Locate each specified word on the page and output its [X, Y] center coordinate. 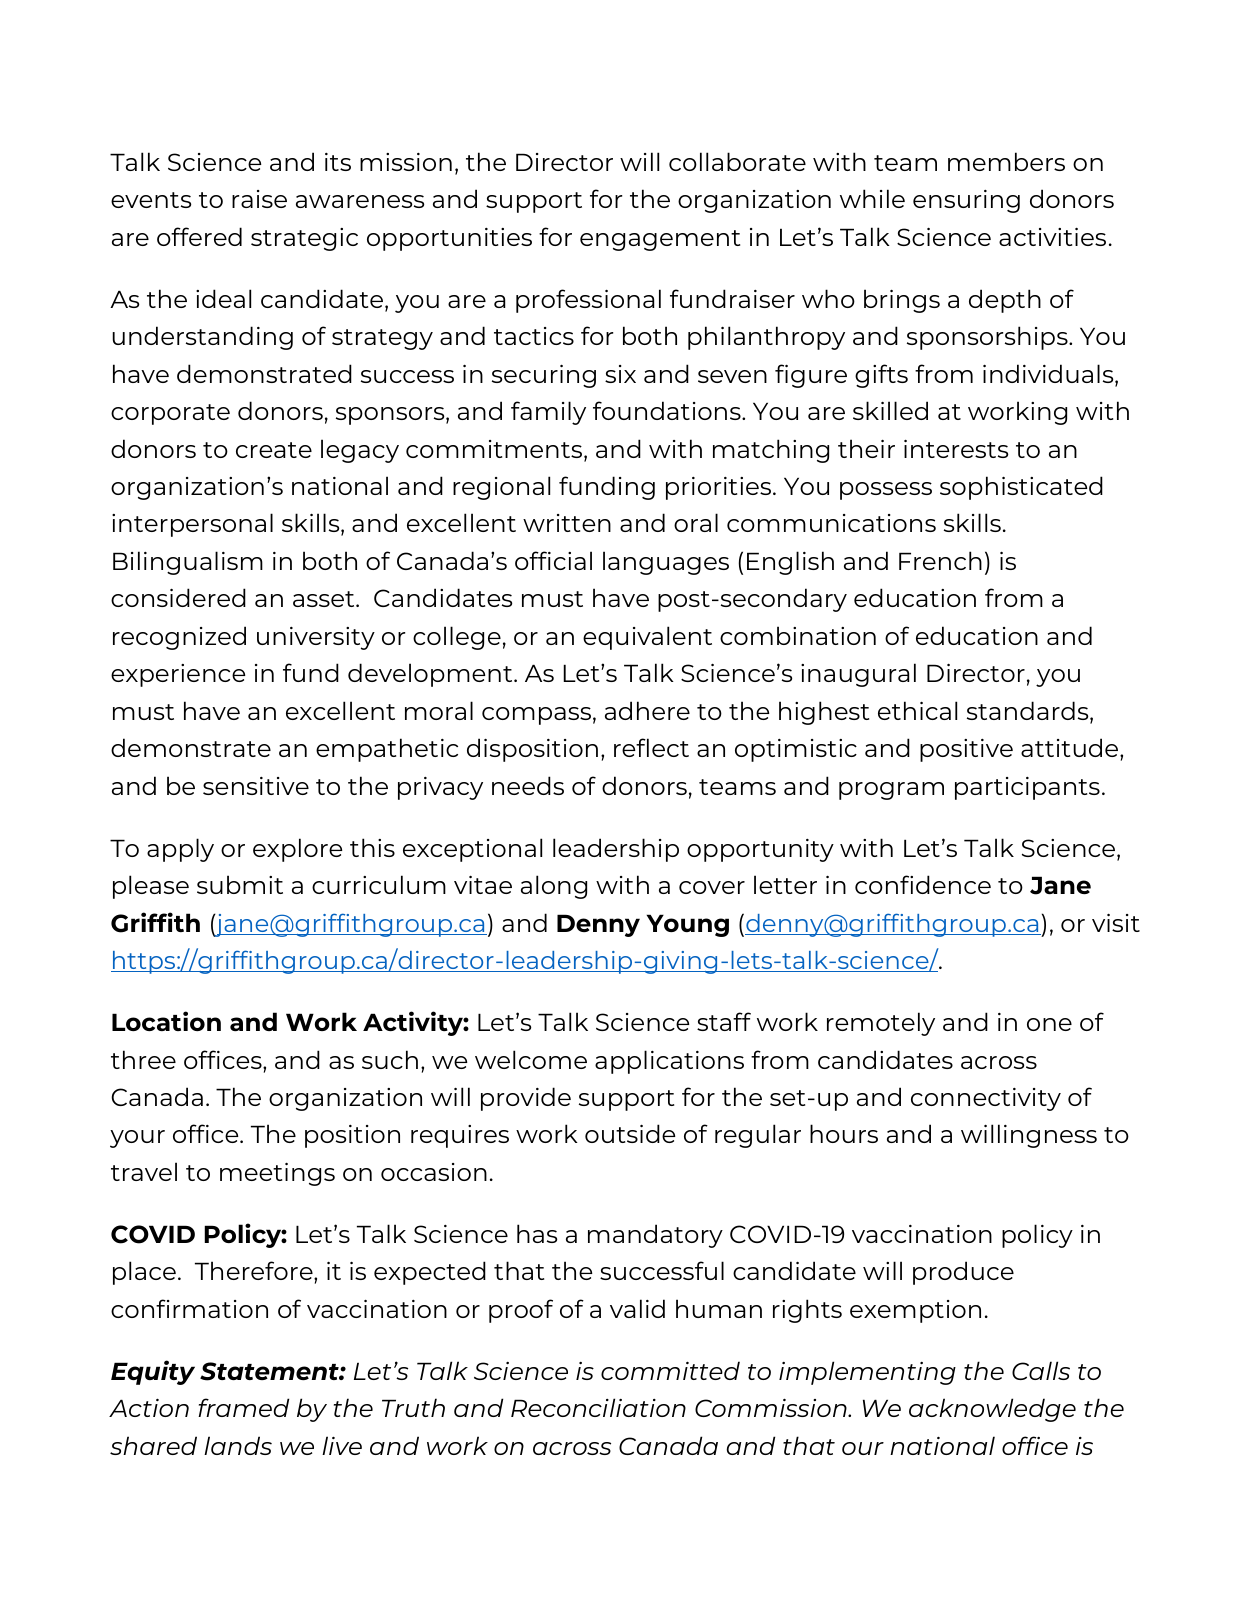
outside [630, 1133]
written [567, 523]
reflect [651, 747]
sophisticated [1021, 488]
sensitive [256, 786]
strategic [304, 239]
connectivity [986, 1099]
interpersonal [192, 525]
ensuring [966, 201]
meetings [277, 1174]
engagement [660, 240]
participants [1027, 788]
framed [243, 1407]
